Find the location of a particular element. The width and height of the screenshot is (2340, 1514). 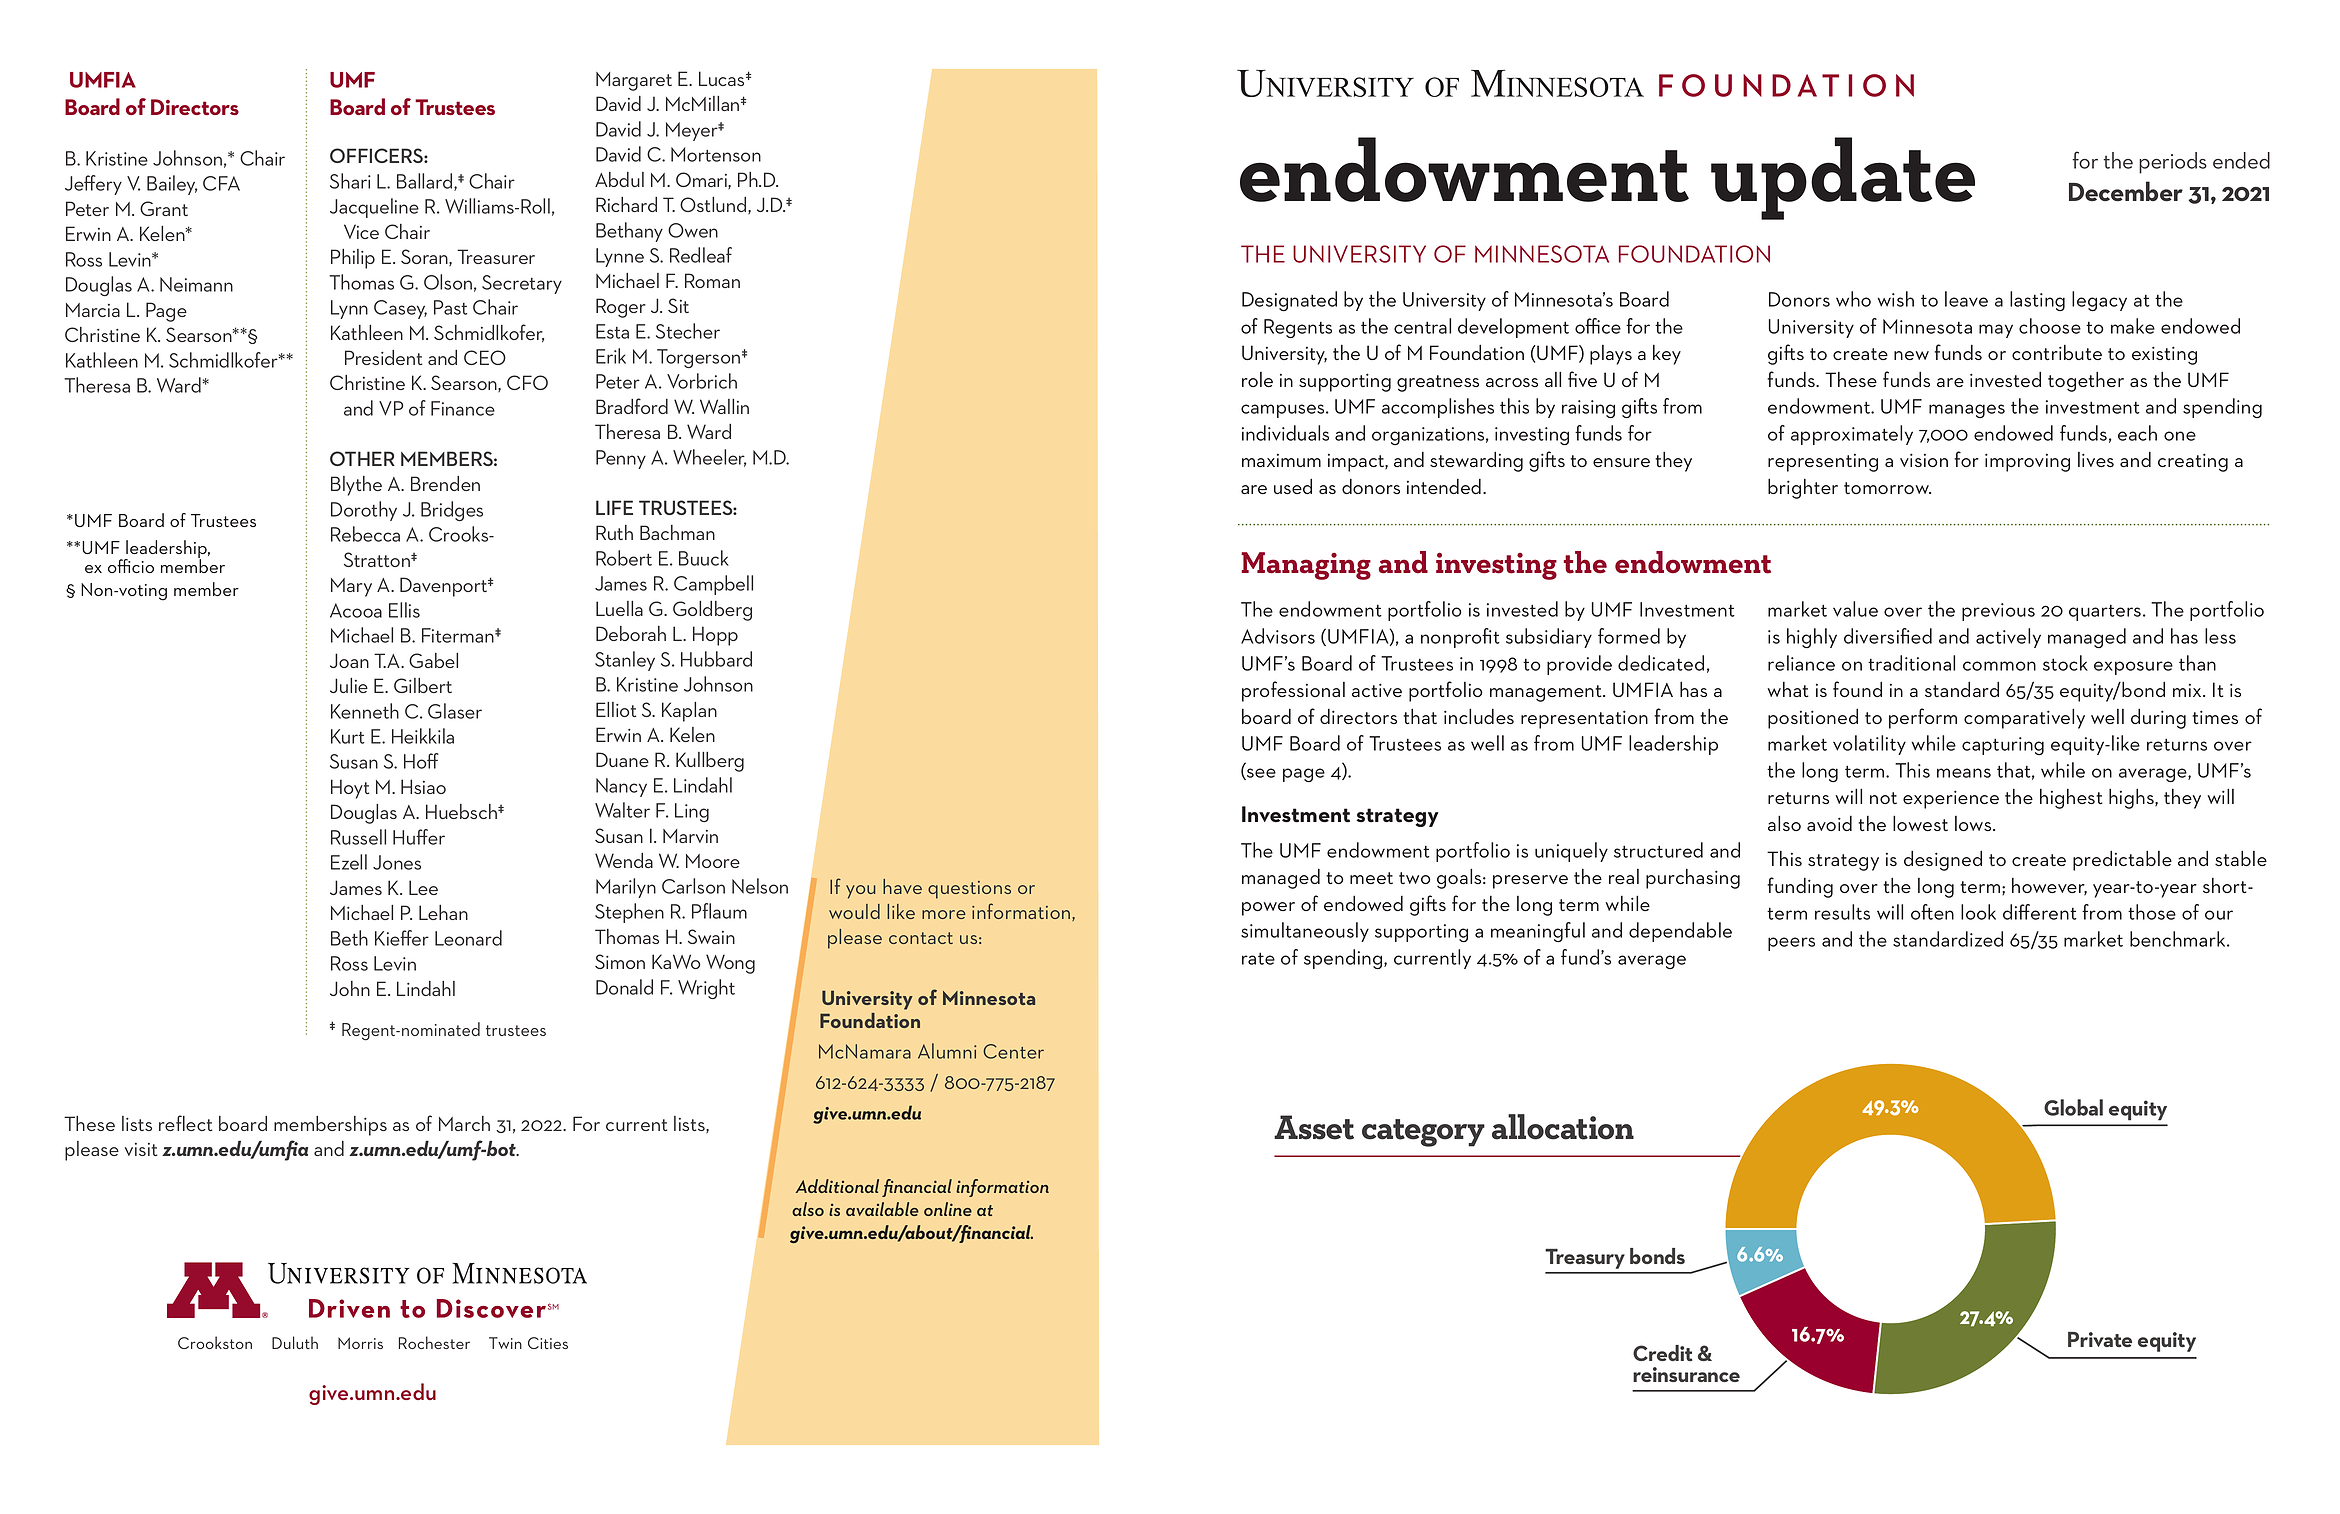

Lucas is located at coordinates (723, 78).
